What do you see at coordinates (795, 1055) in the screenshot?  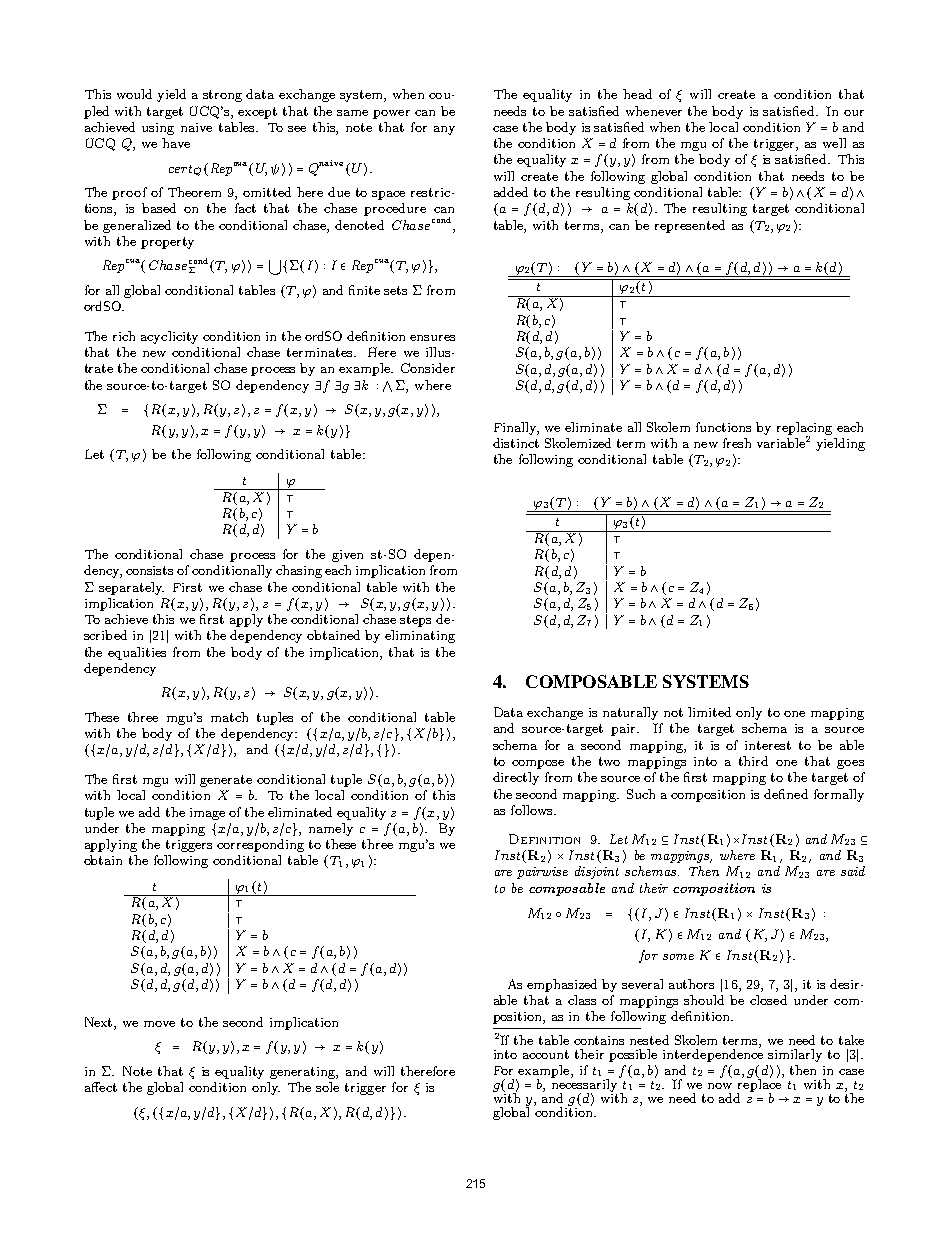 I see `similarly` at bounding box center [795, 1055].
